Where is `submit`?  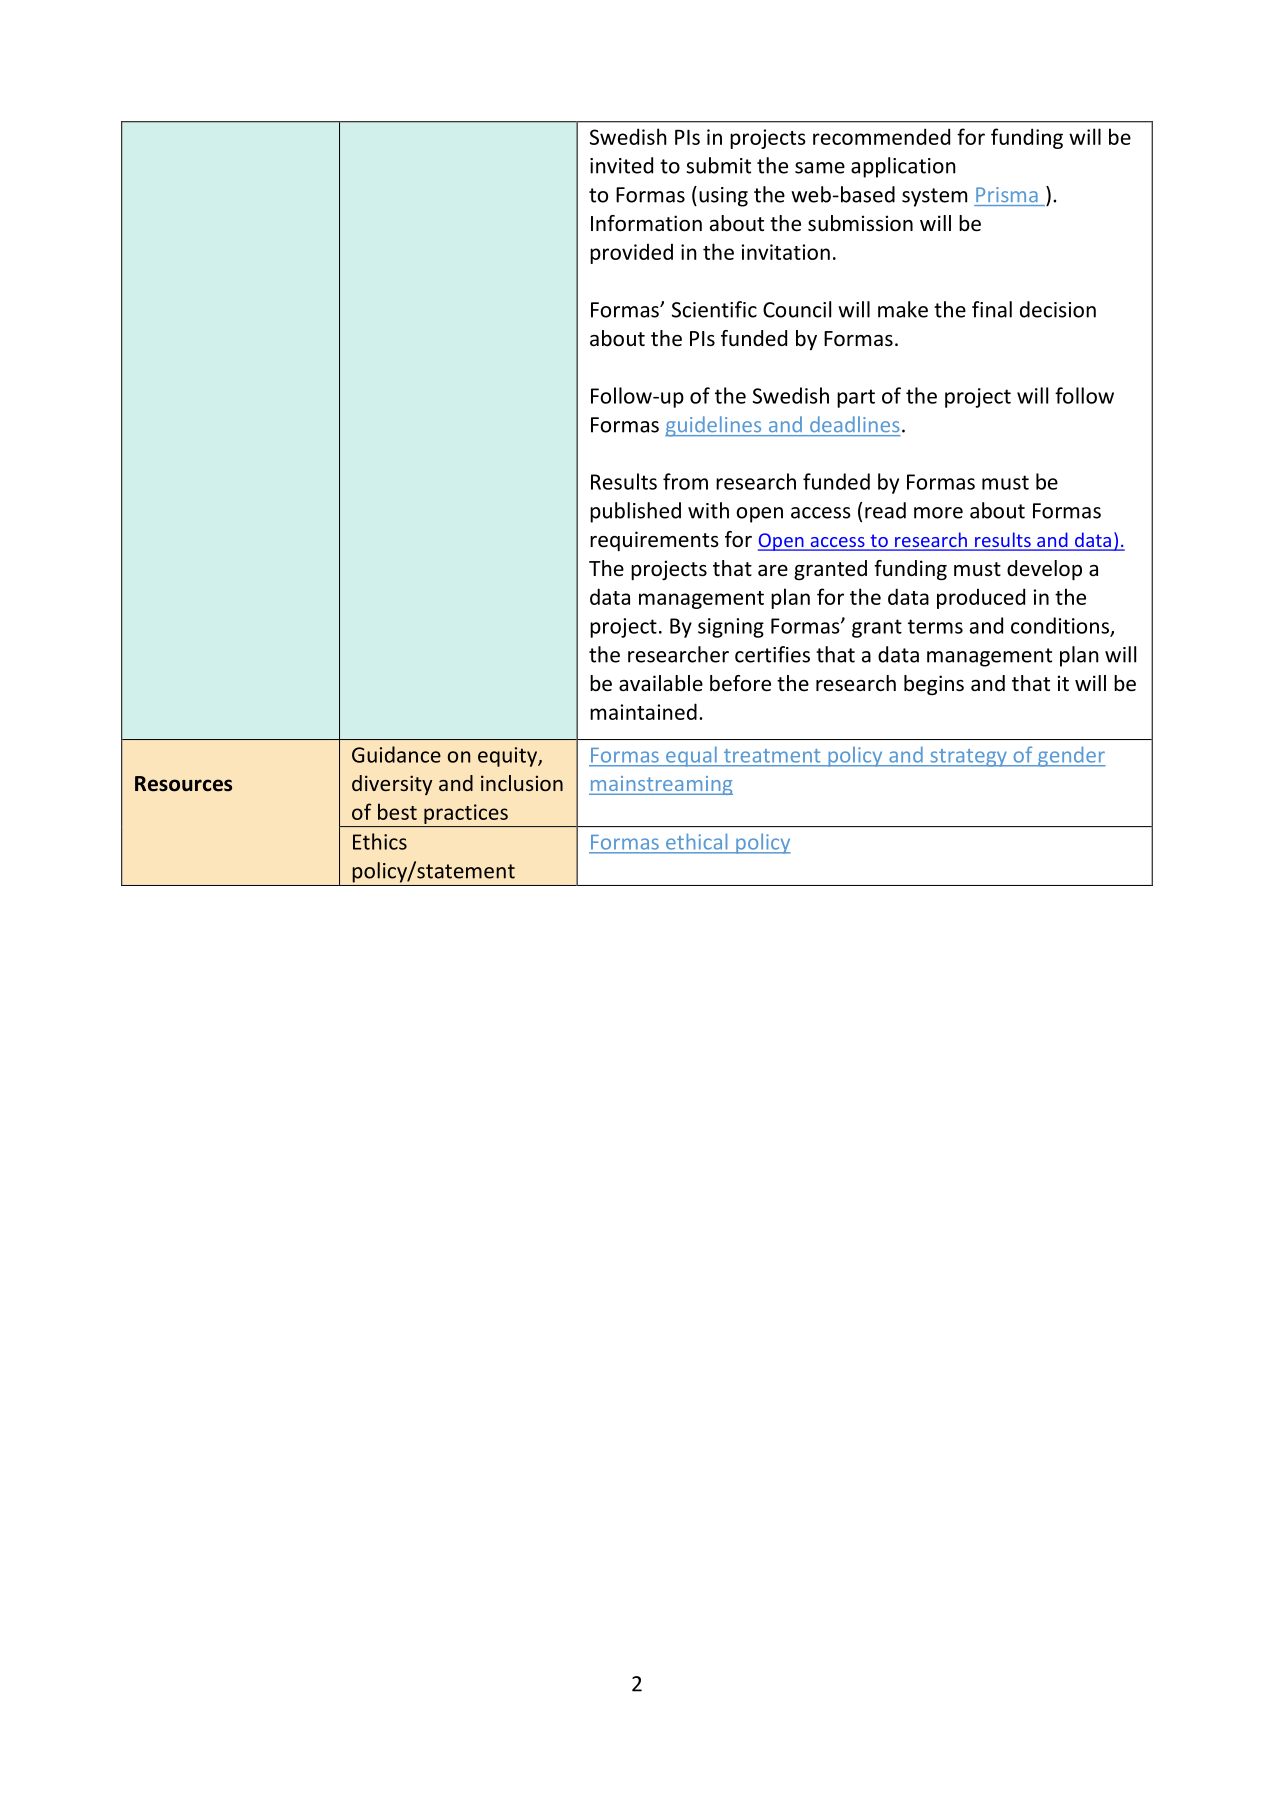 submit is located at coordinates (718, 165).
